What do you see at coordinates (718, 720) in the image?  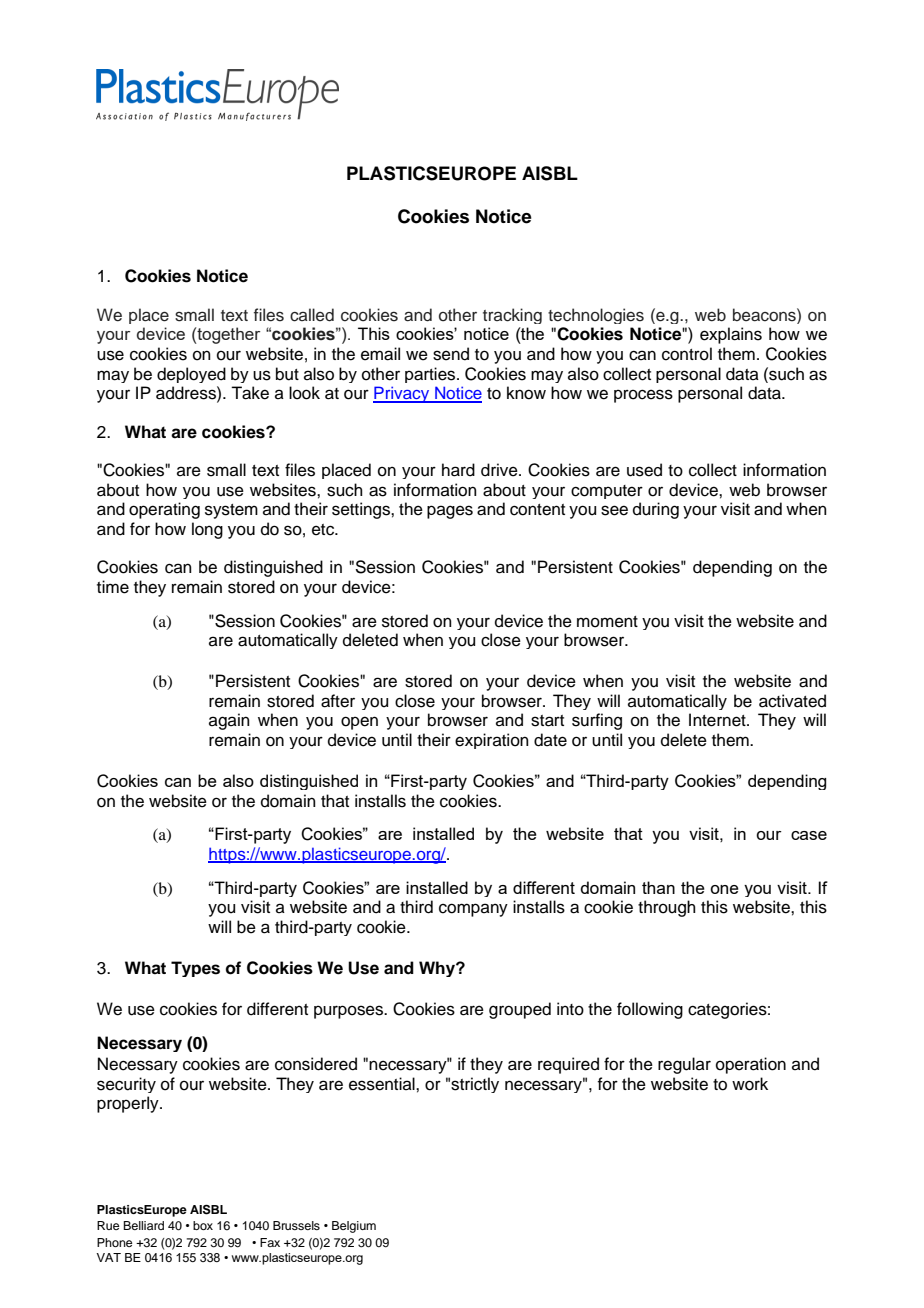 I see `Internet` at bounding box center [718, 720].
